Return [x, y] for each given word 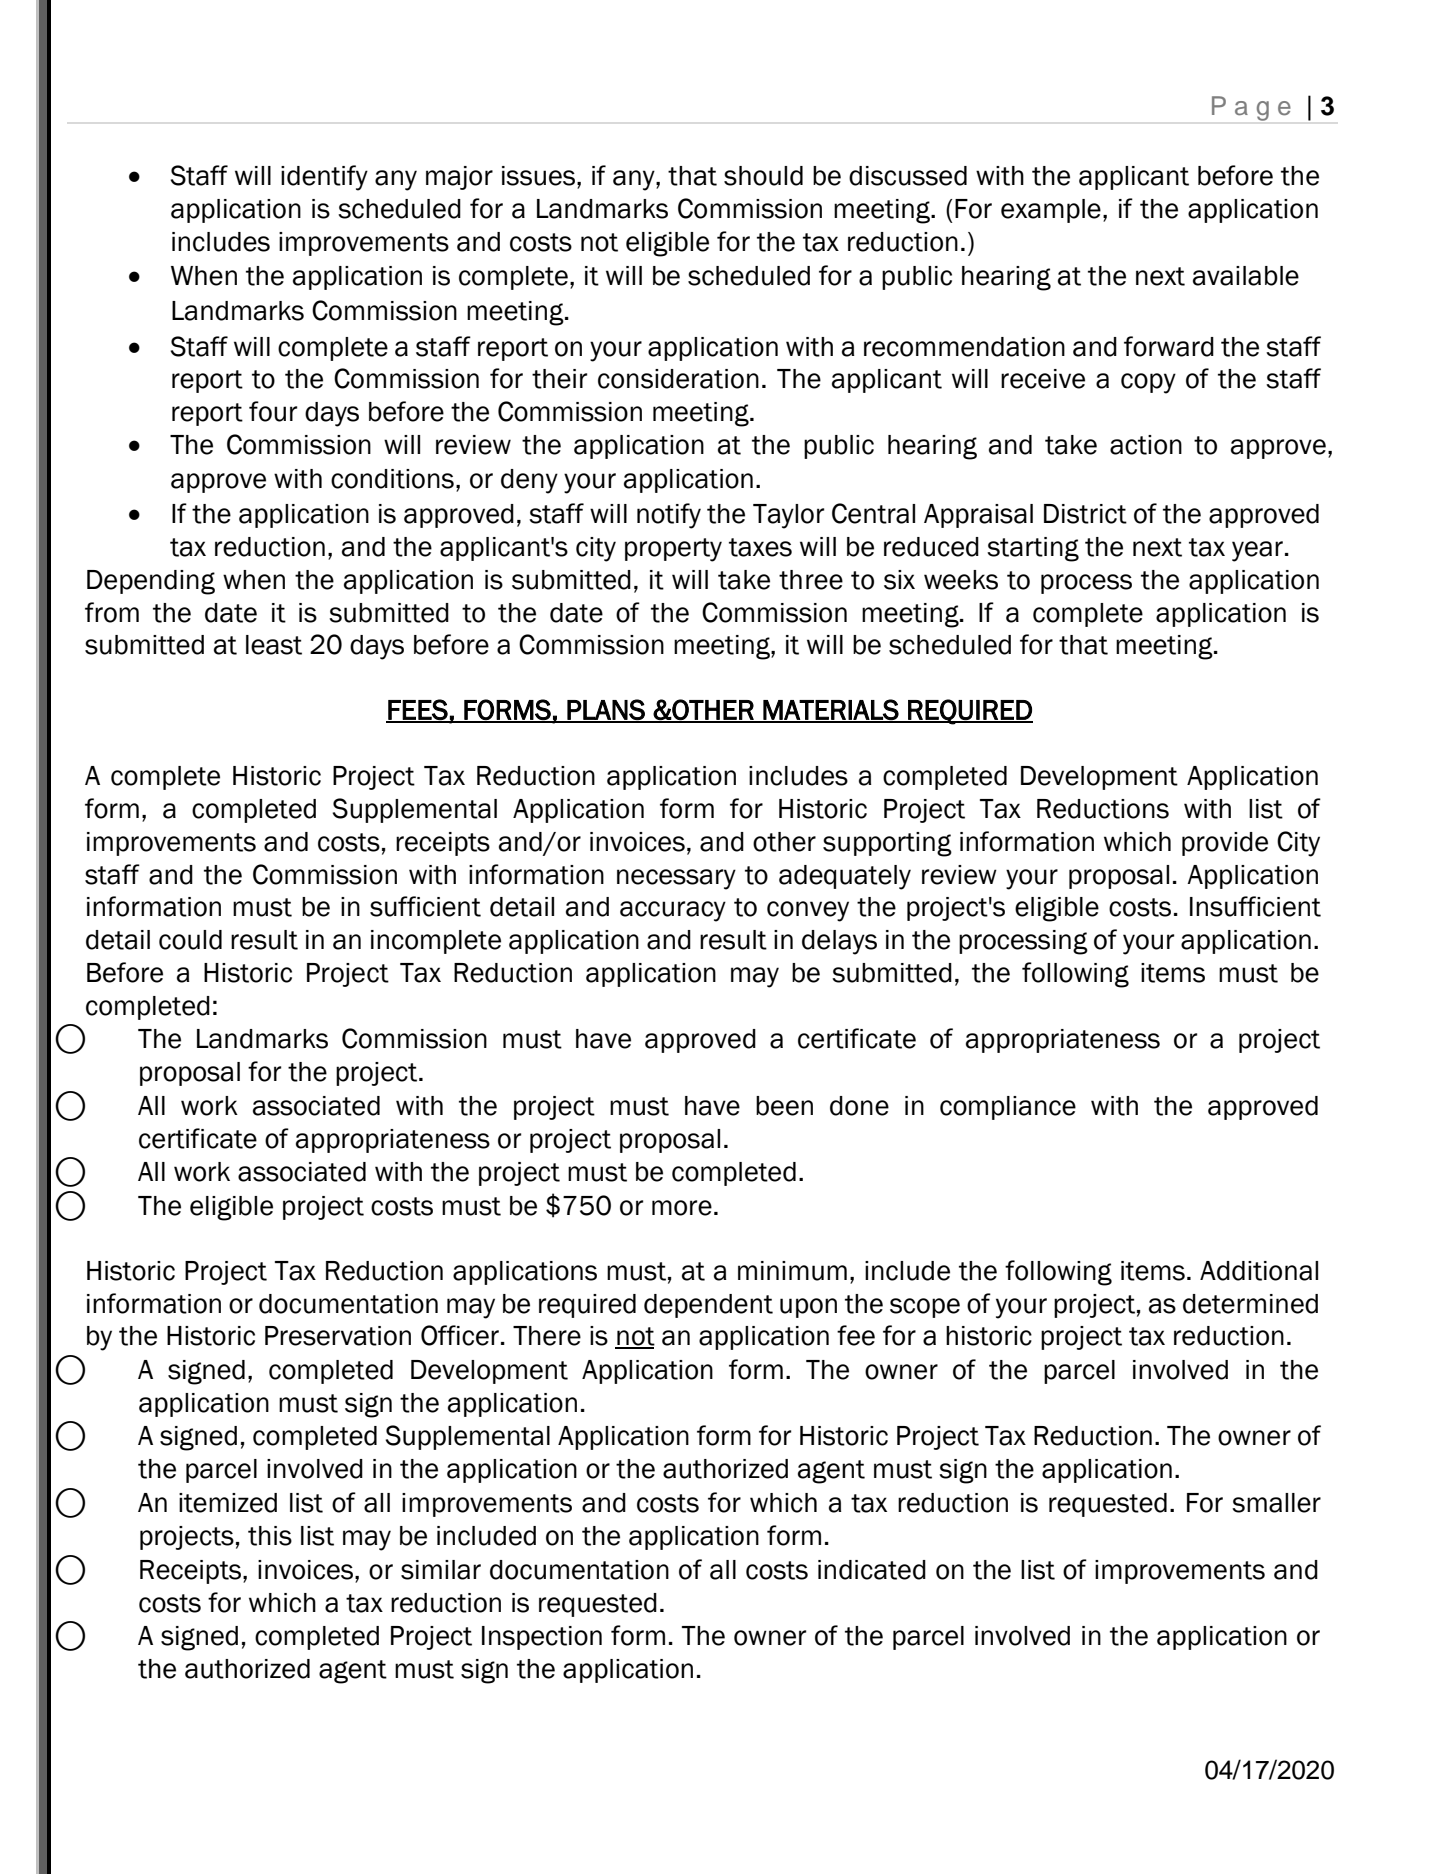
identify [324, 178]
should [763, 176]
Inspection [542, 1638]
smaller [1276, 1503]
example [1051, 211]
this [270, 1536]
